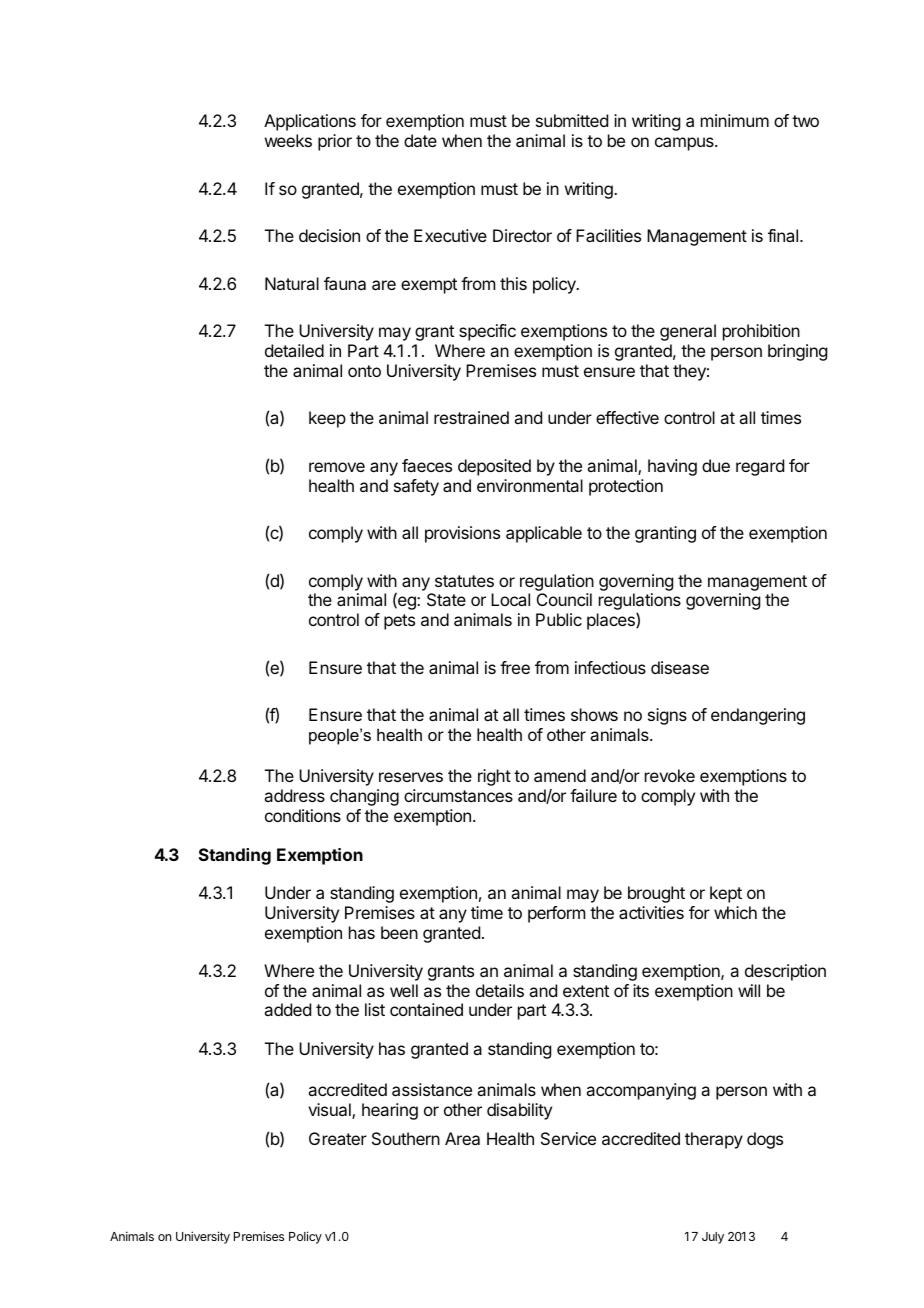 This page has width=924, height=1308. I want to click on Greater, so click(338, 1138).
